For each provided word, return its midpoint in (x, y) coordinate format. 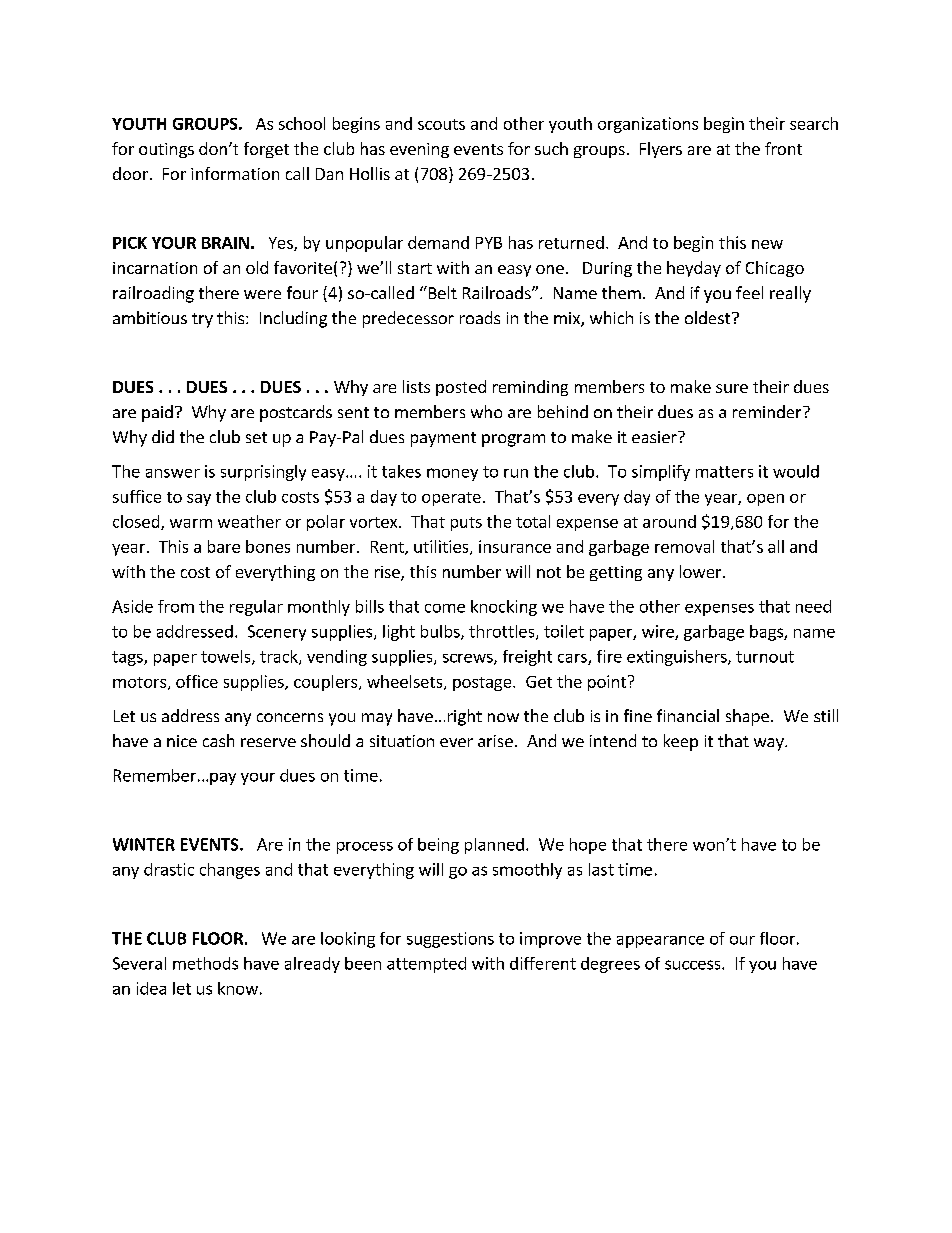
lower (702, 571)
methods (205, 963)
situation (402, 741)
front (783, 148)
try (202, 320)
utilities (442, 547)
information (235, 173)
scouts (441, 124)
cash (218, 740)
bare (224, 546)
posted (461, 388)
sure (732, 388)
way (770, 744)
